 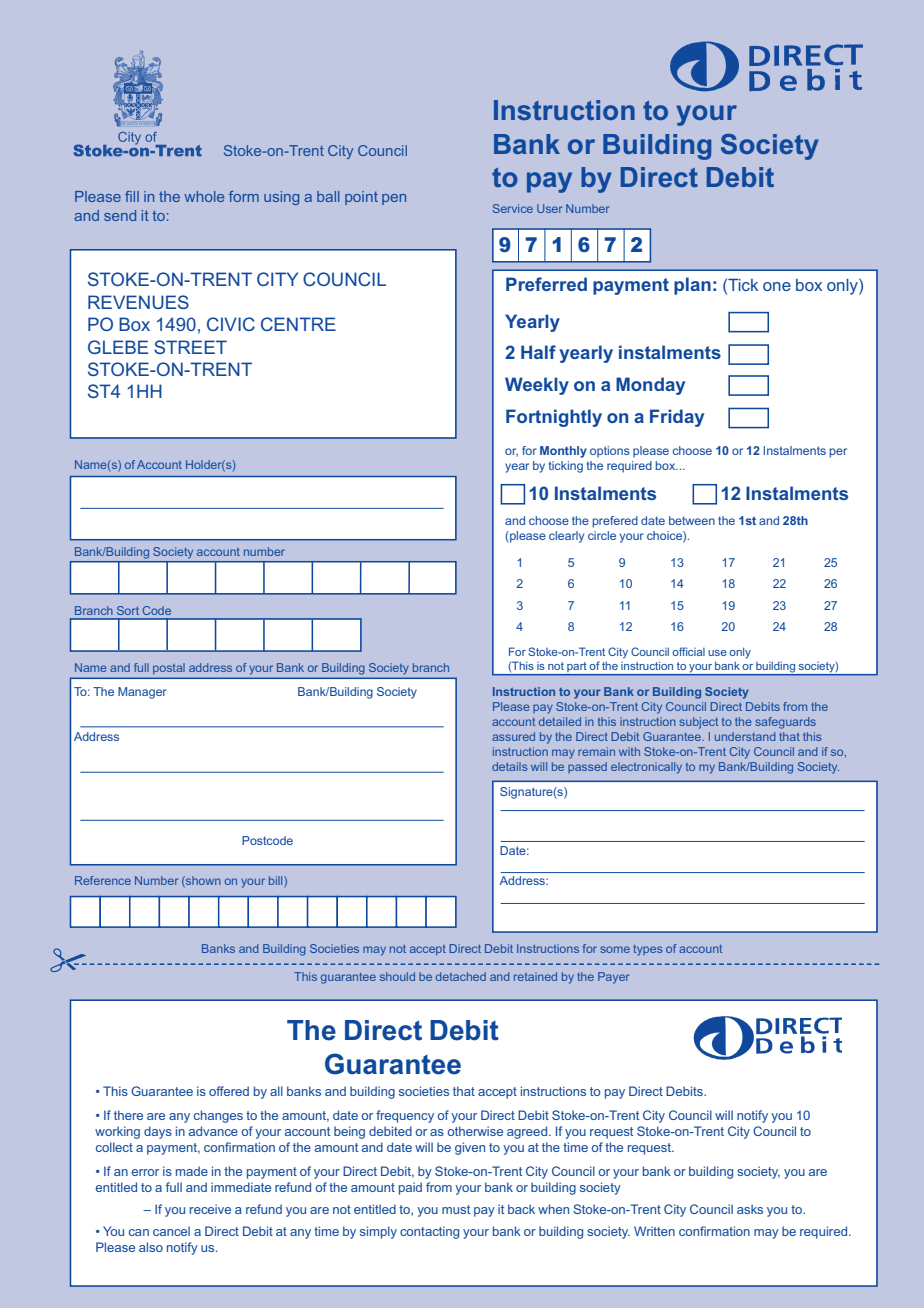 What do you see at coordinates (692, 520) in the screenshot?
I see `between` at bounding box center [692, 520].
